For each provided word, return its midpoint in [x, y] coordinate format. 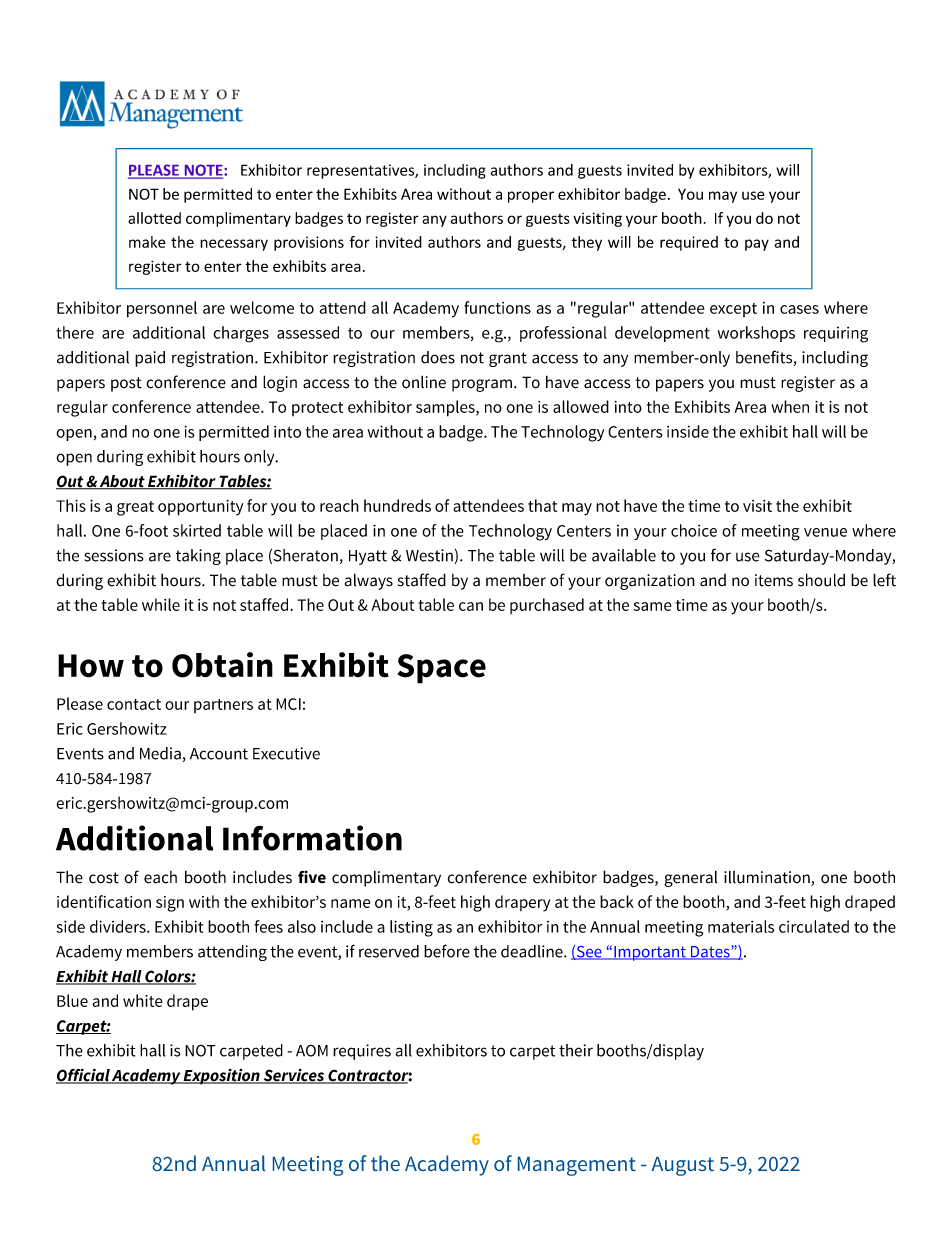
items [774, 580]
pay [757, 245]
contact [134, 704]
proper [531, 197]
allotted [154, 218]
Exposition [222, 1077]
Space [442, 669]
